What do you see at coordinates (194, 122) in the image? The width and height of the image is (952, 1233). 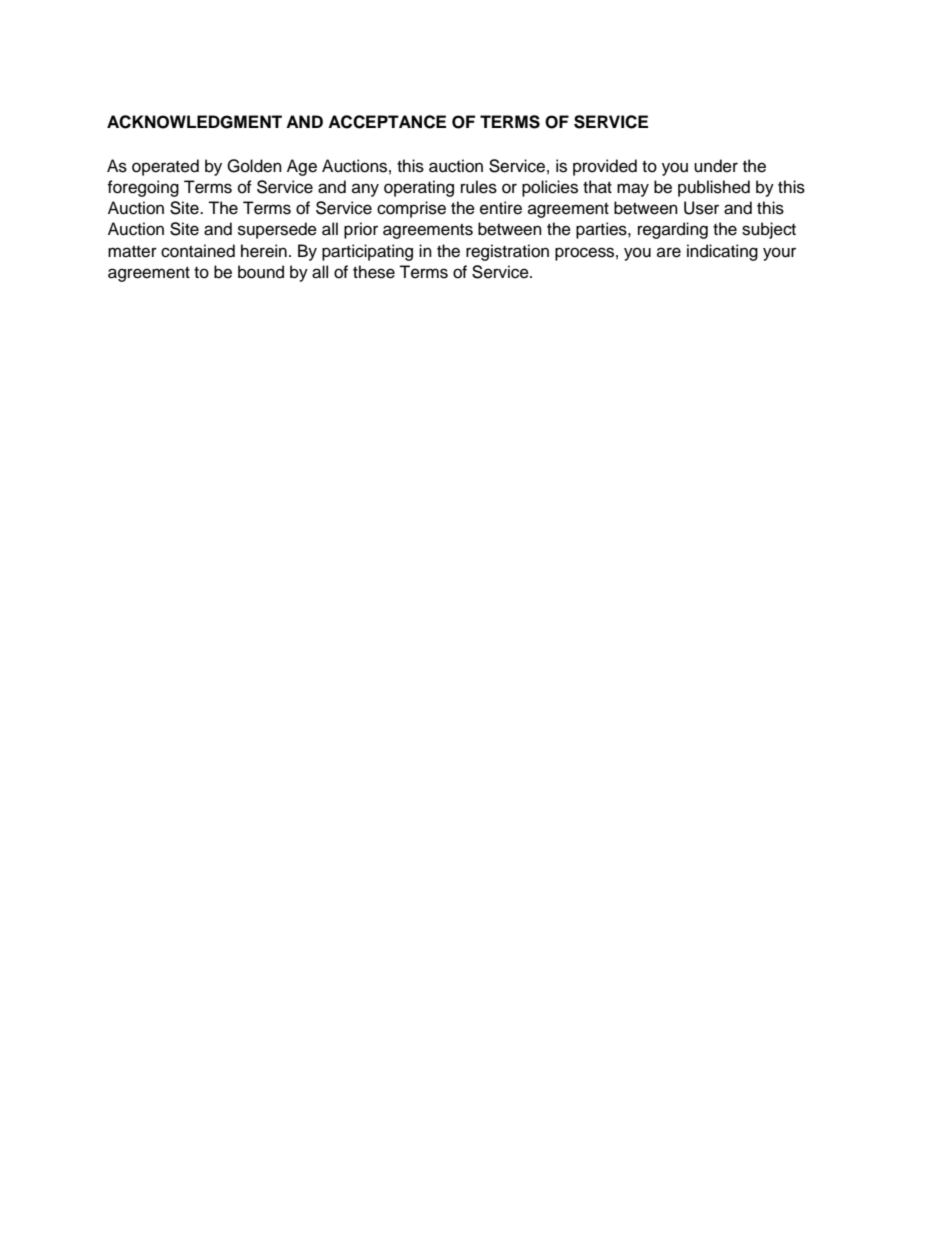 I see `ACKNOWLEDGMENT` at bounding box center [194, 122].
